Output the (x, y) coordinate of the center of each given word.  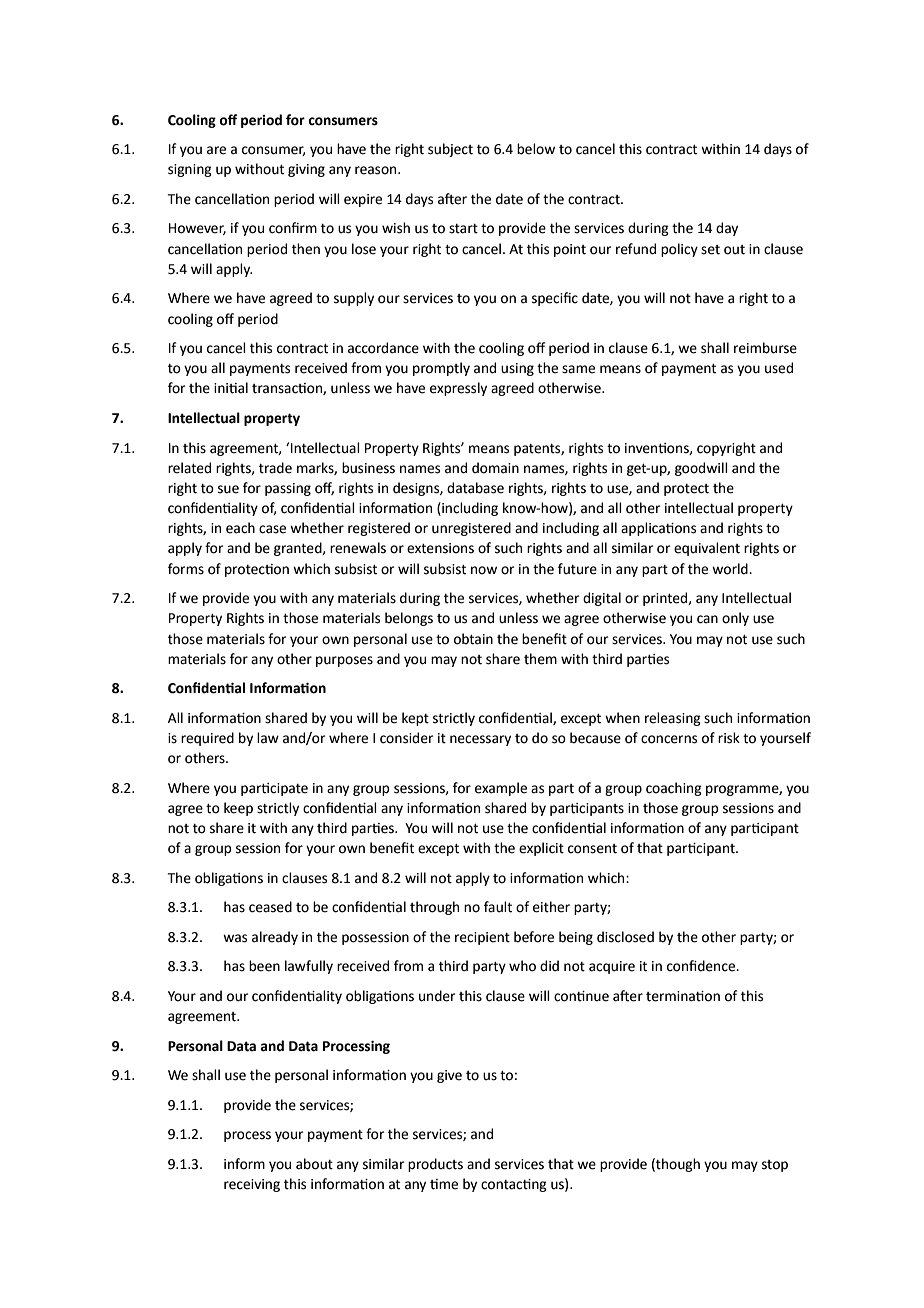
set (710, 250)
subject (450, 150)
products (435, 1165)
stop (775, 1166)
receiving (252, 1185)
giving (306, 170)
